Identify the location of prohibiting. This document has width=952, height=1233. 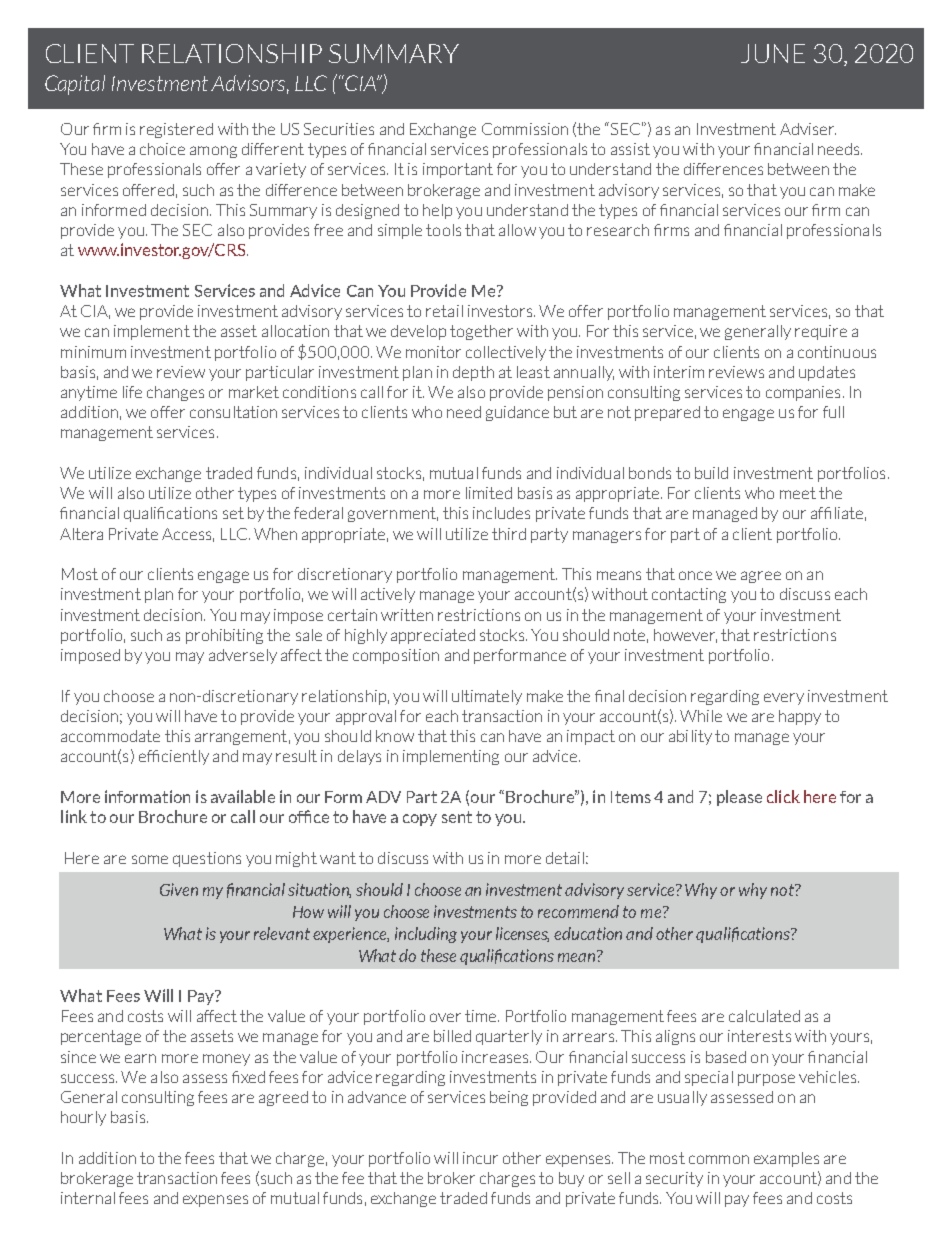
(224, 636).
